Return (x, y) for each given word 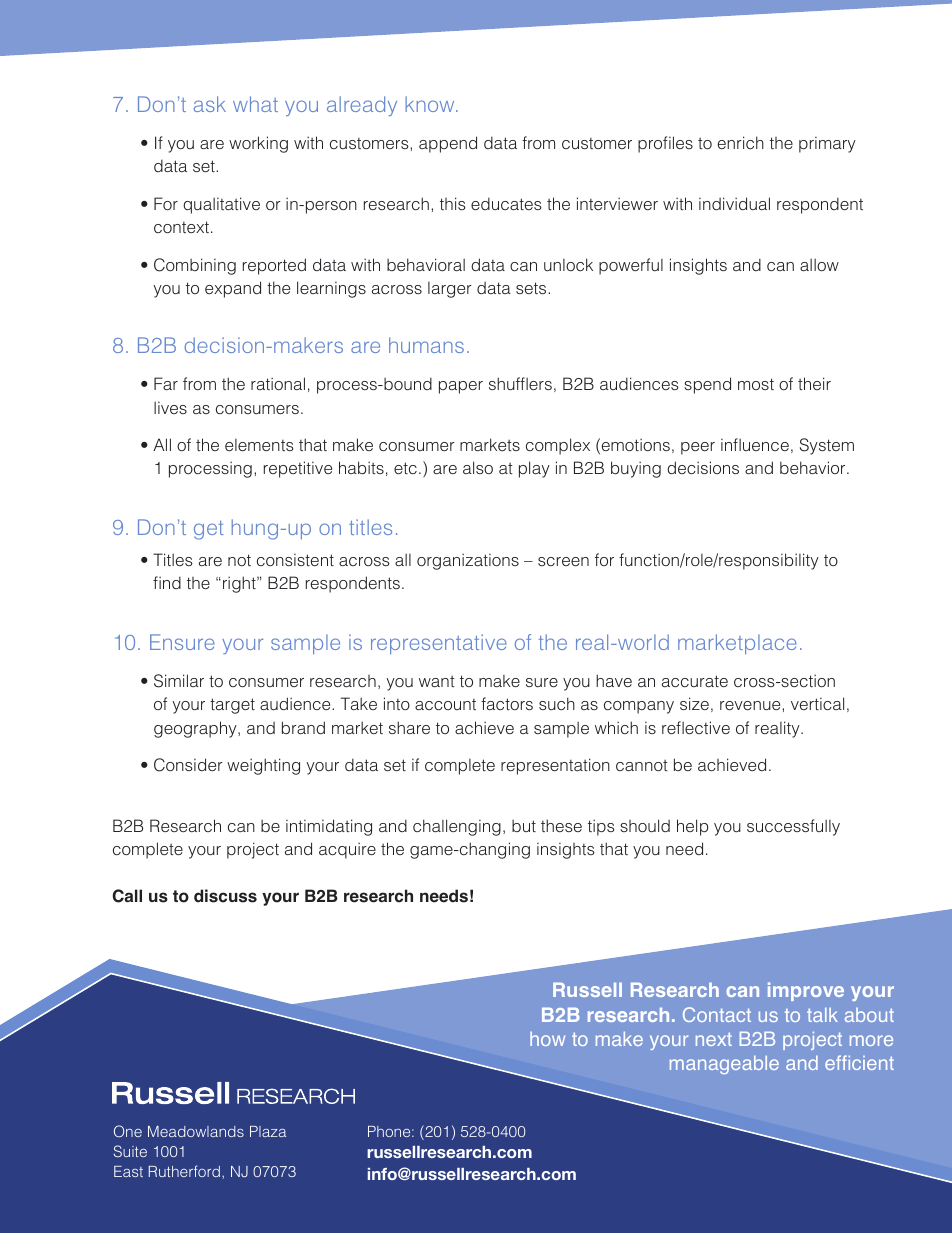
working (258, 144)
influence (755, 444)
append (448, 144)
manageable (724, 1064)
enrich (741, 142)
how (547, 1038)
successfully (793, 827)
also (478, 467)
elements (259, 445)
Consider (188, 765)
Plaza (268, 1131)
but (524, 826)
